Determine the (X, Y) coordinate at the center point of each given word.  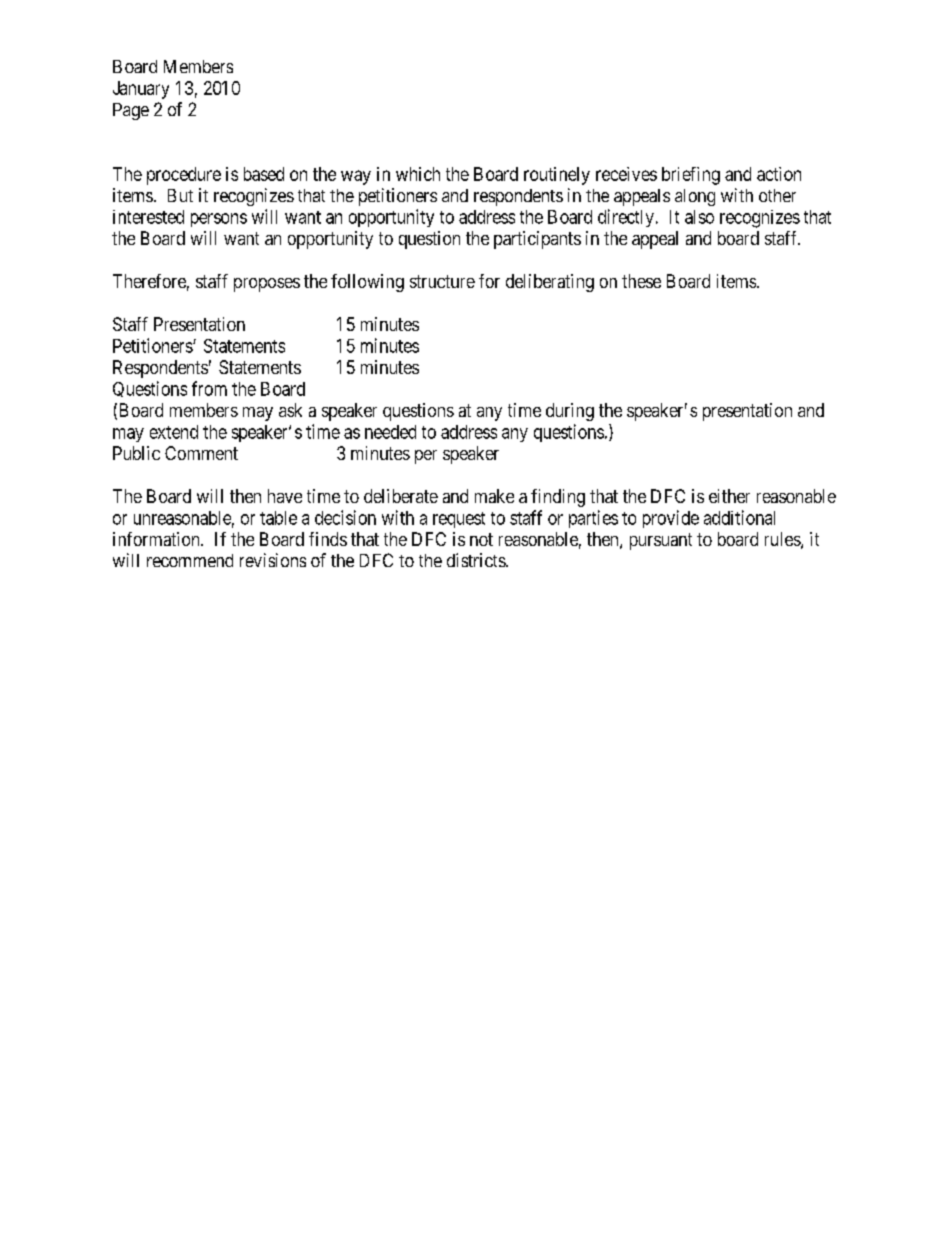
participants (537, 240)
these (641, 281)
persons (219, 220)
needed (390, 432)
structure (442, 281)
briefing (691, 176)
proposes (267, 285)
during (570, 412)
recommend (190, 560)
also (699, 217)
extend (174, 432)
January (141, 90)
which (418, 174)
